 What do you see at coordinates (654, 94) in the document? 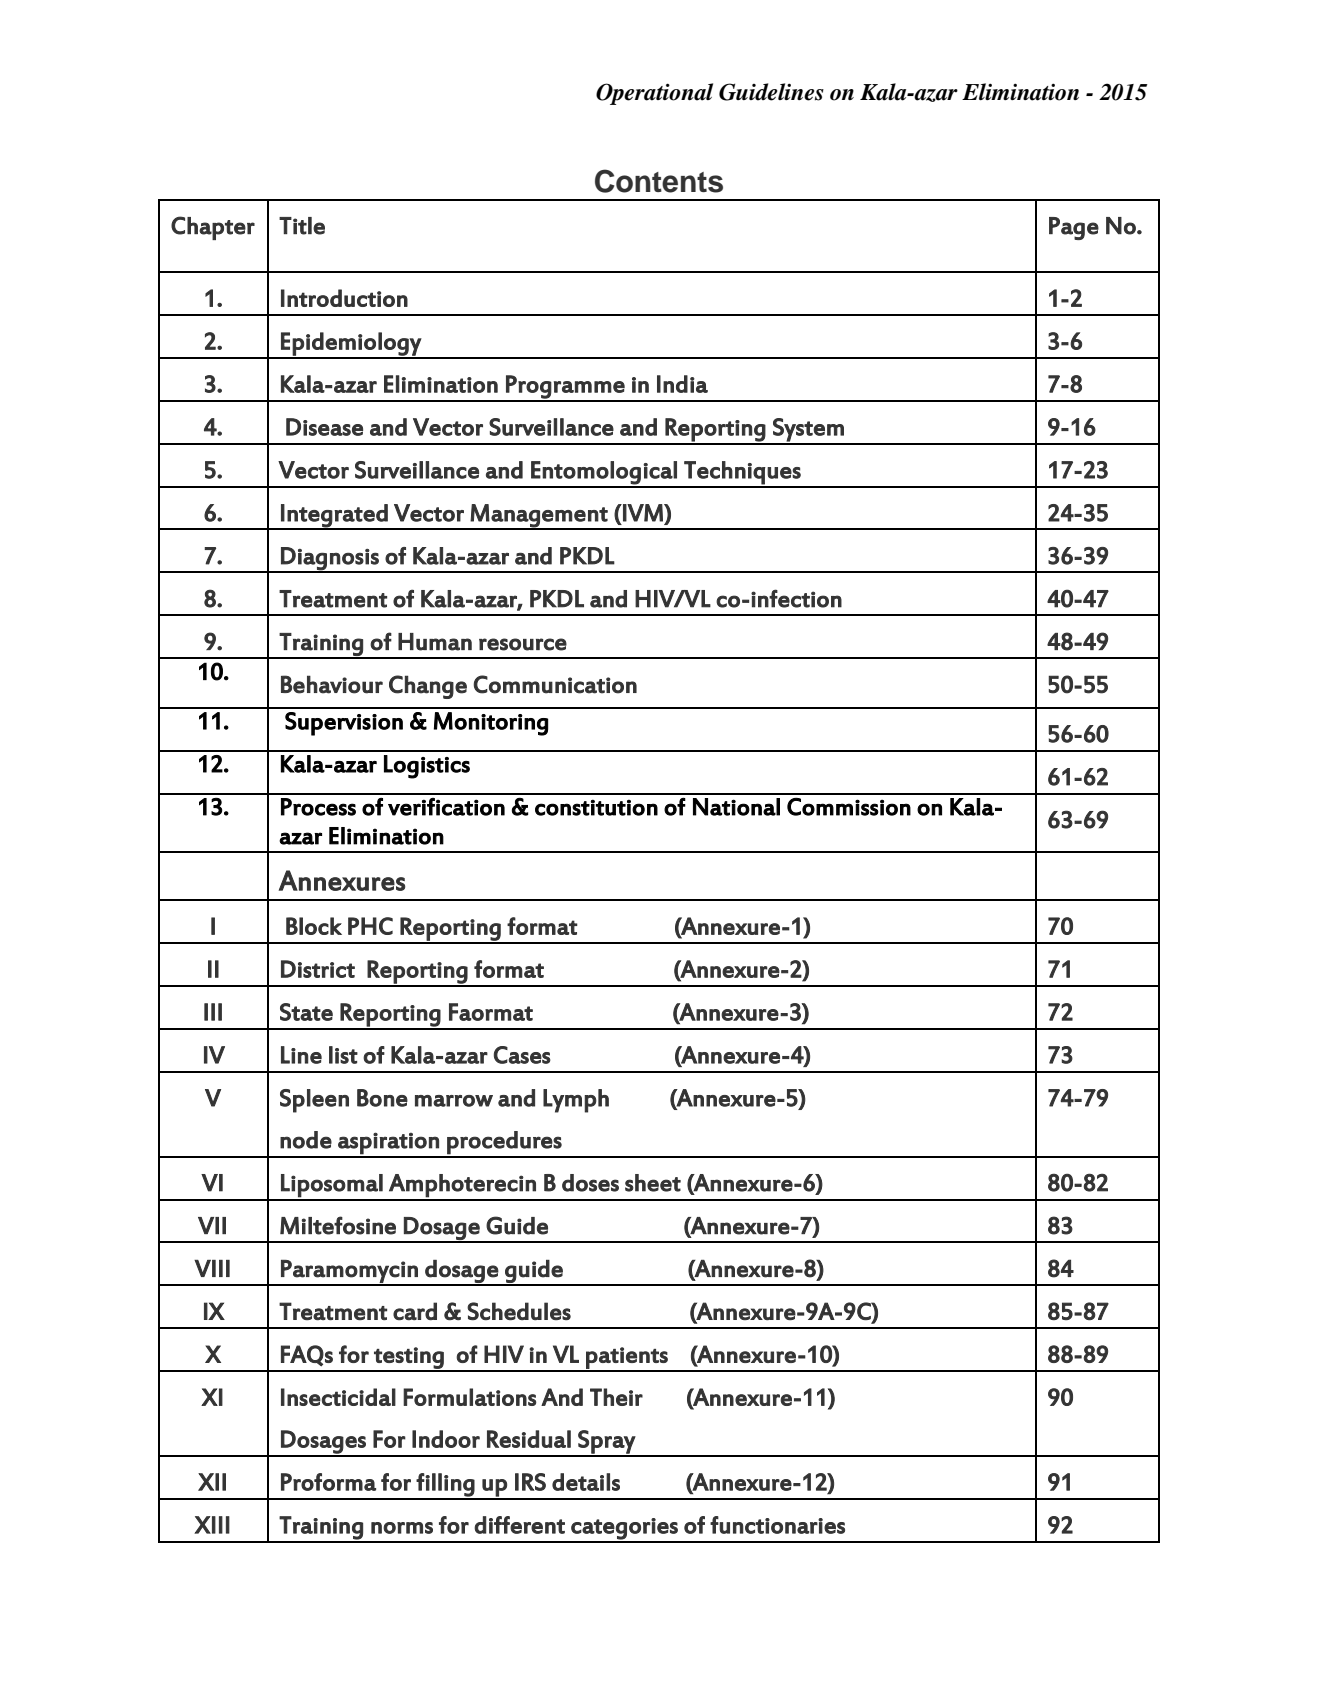
I see `Operational` at bounding box center [654, 94].
